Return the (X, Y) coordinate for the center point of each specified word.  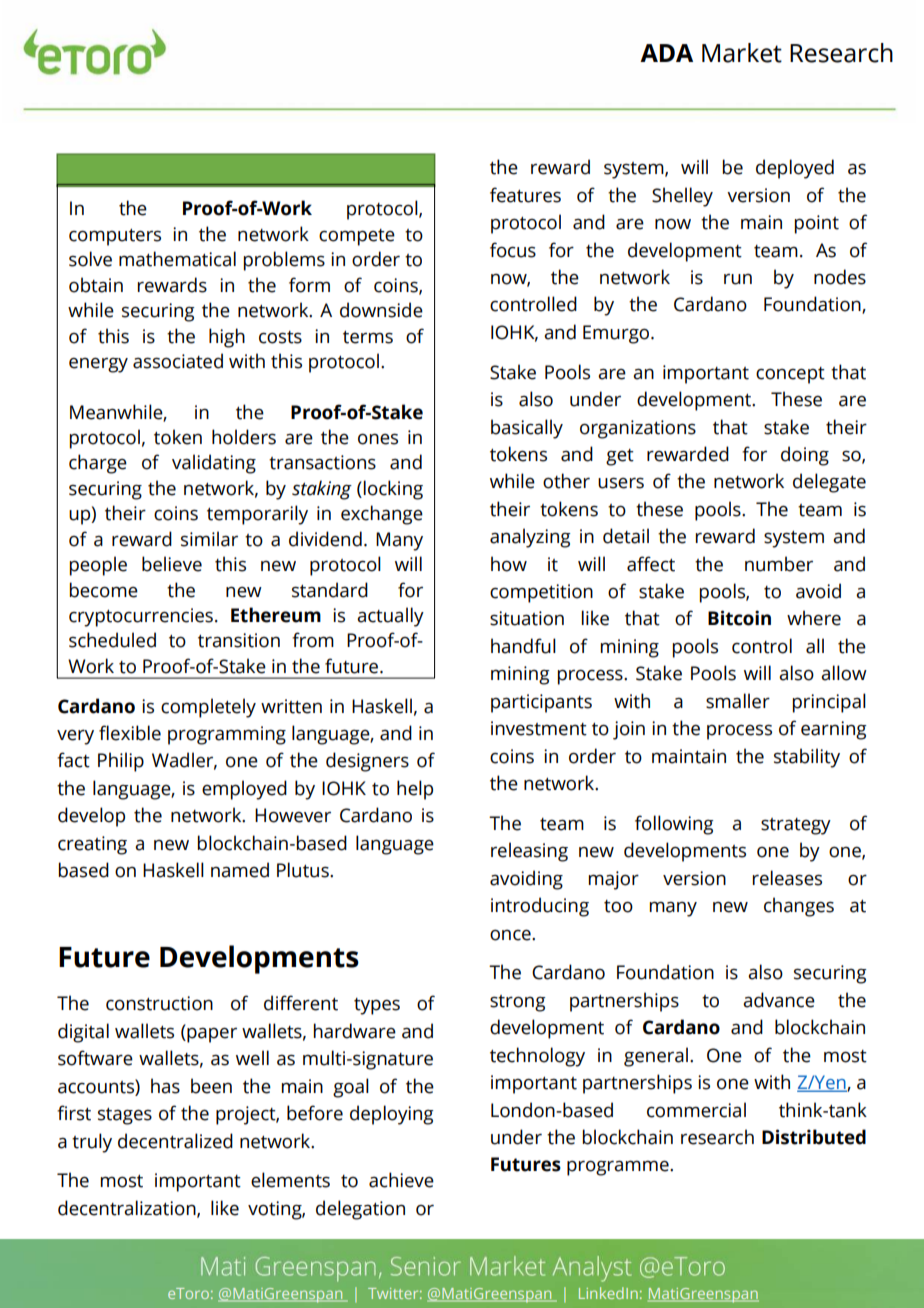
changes (799, 907)
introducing (540, 907)
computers (115, 237)
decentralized (175, 1141)
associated (178, 361)
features (525, 195)
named (240, 870)
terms (368, 337)
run (738, 279)
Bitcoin (739, 618)
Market (742, 53)
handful (523, 646)
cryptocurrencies (141, 617)
